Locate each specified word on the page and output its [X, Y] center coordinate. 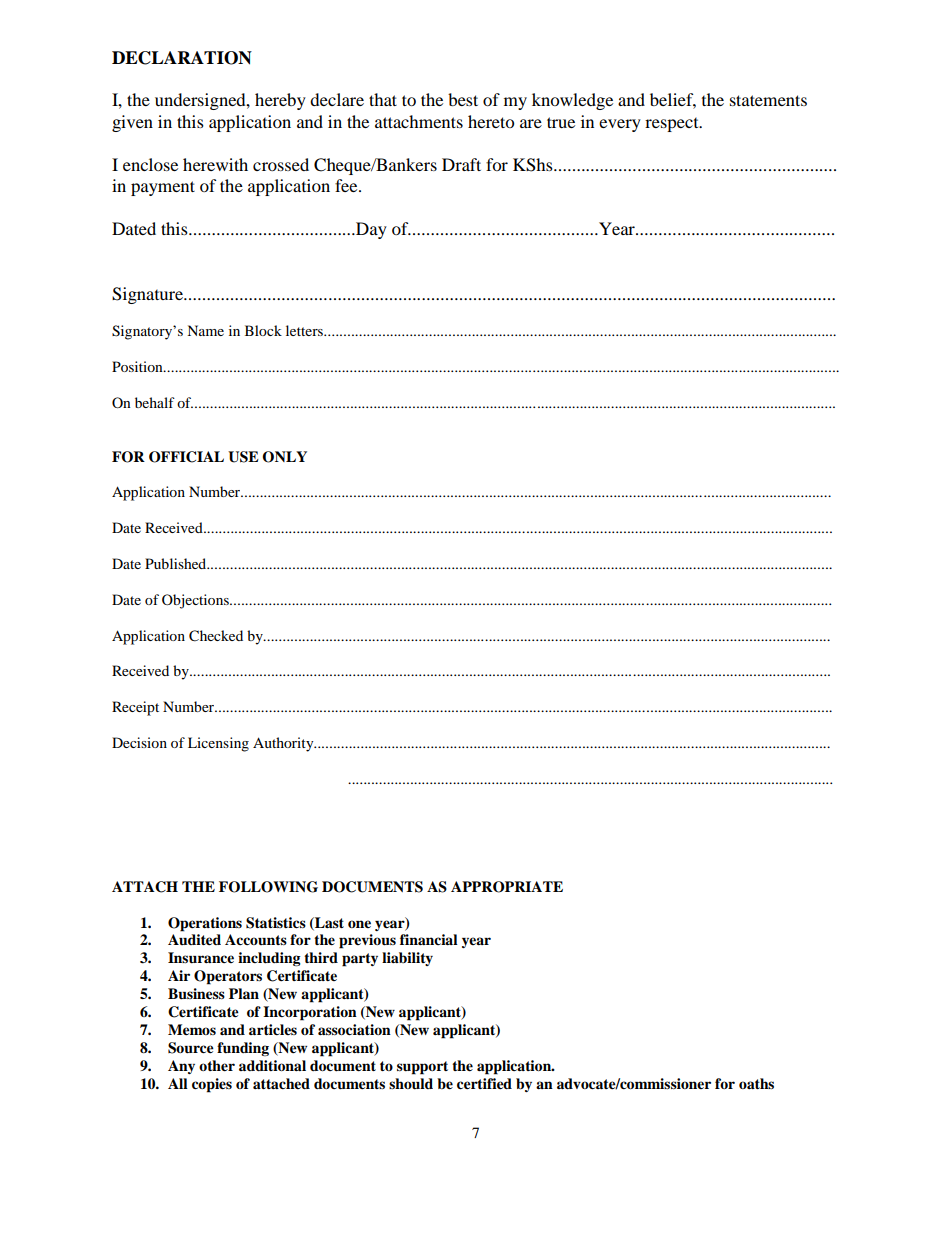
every [620, 125]
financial [429, 939]
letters [306, 330]
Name [205, 330]
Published [177, 563]
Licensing [218, 744]
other [217, 1066]
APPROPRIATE [507, 887]
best [463, 99]
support [422, 1068]
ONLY [284, 457]
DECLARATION [182, 58]
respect [673, 124]
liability [407, 959]
